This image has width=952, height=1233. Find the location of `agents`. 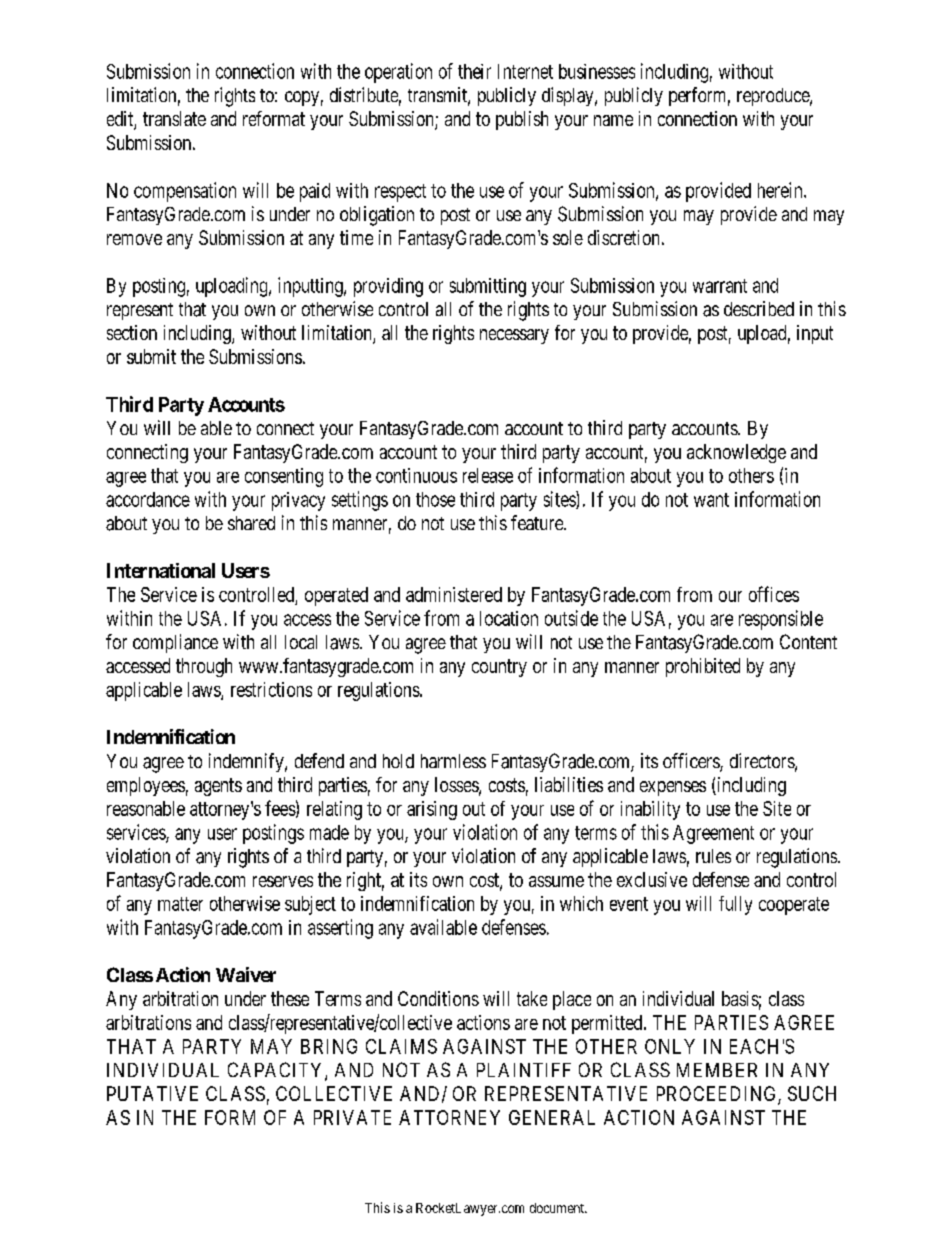

agents is located at coordinates (218, 787).
